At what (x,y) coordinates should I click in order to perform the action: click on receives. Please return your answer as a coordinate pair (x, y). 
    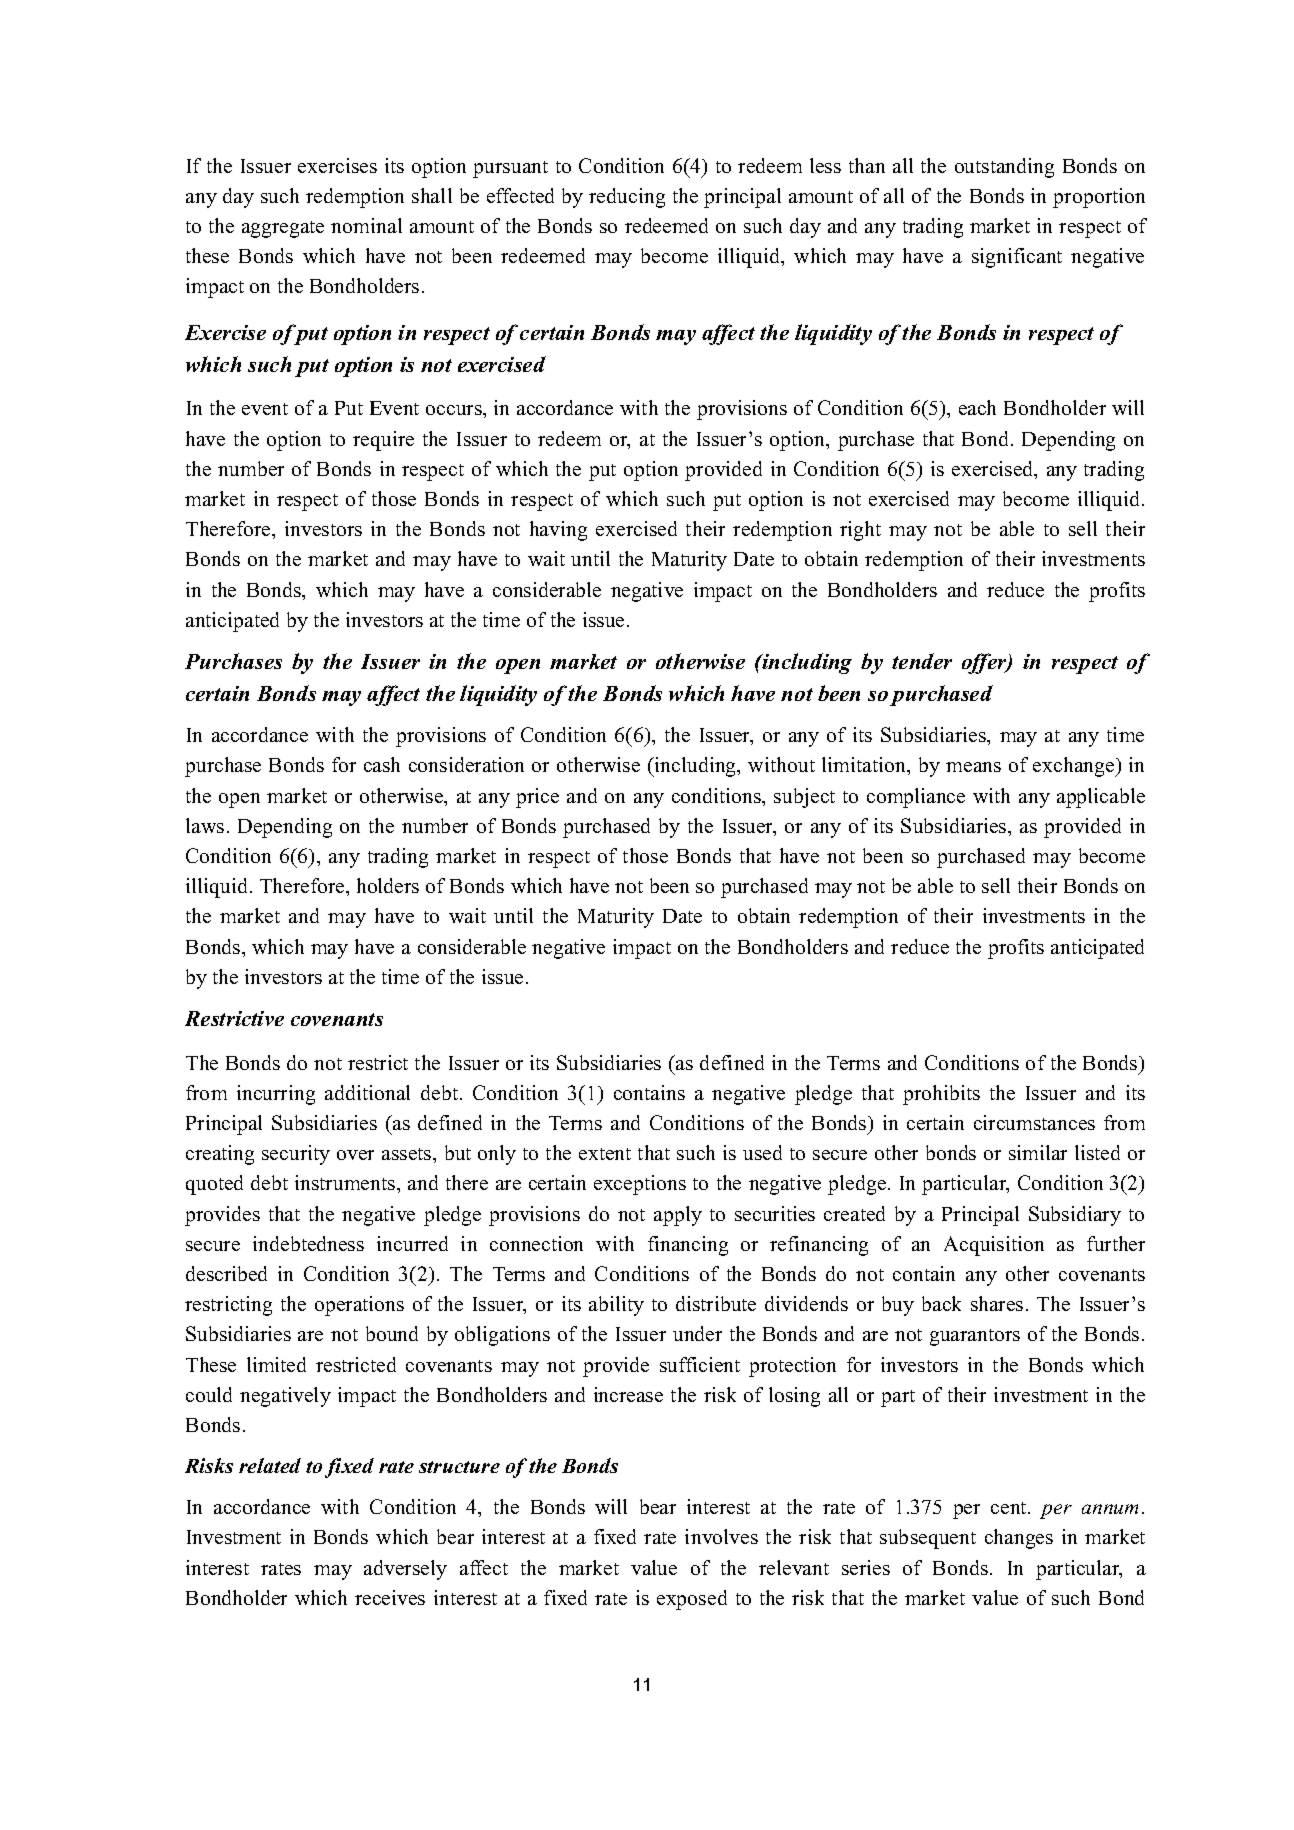
    Looking at the image, I should click on (390, 1597).
